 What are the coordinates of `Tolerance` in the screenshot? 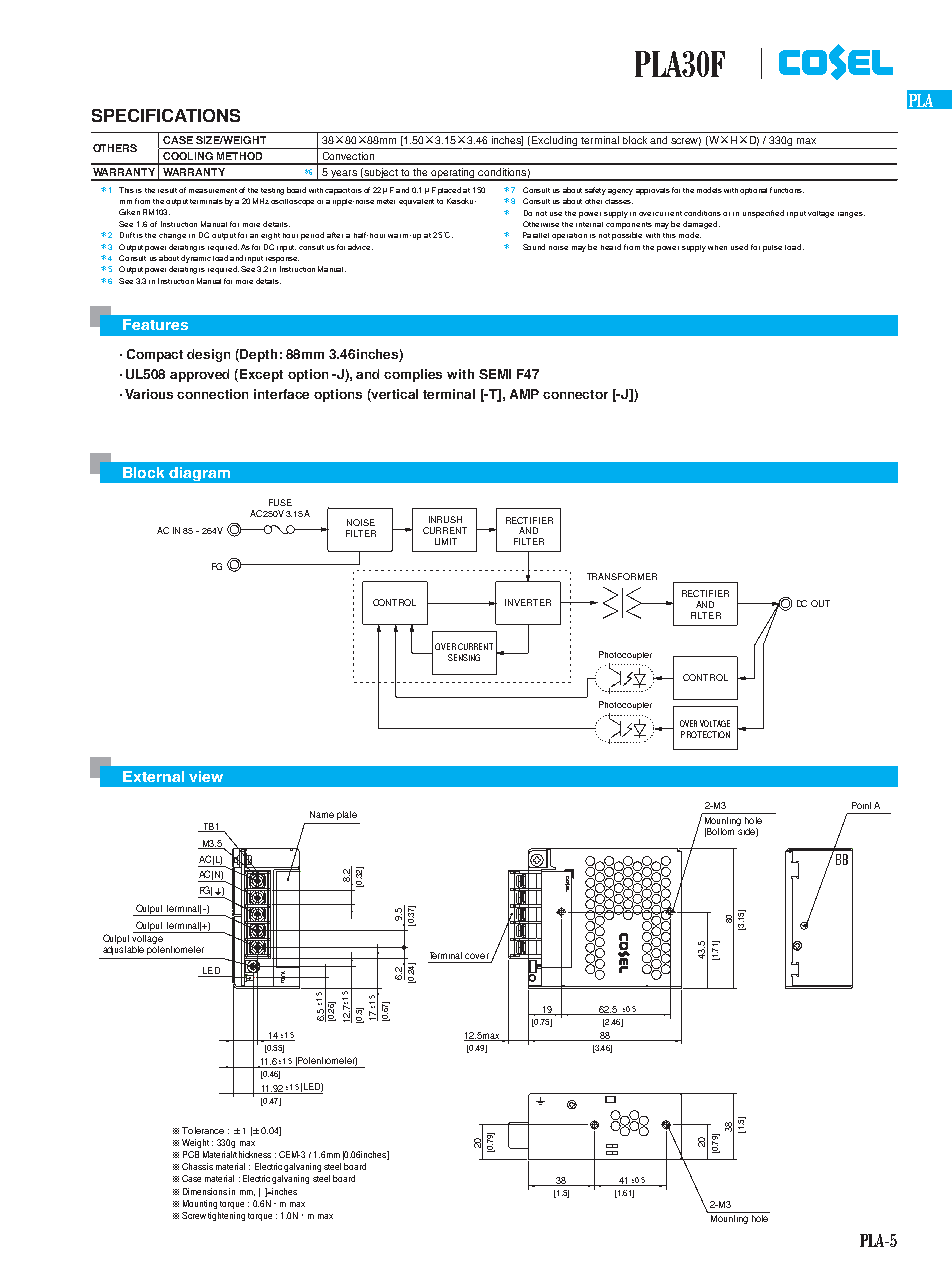 It's located at (203, 1130).
